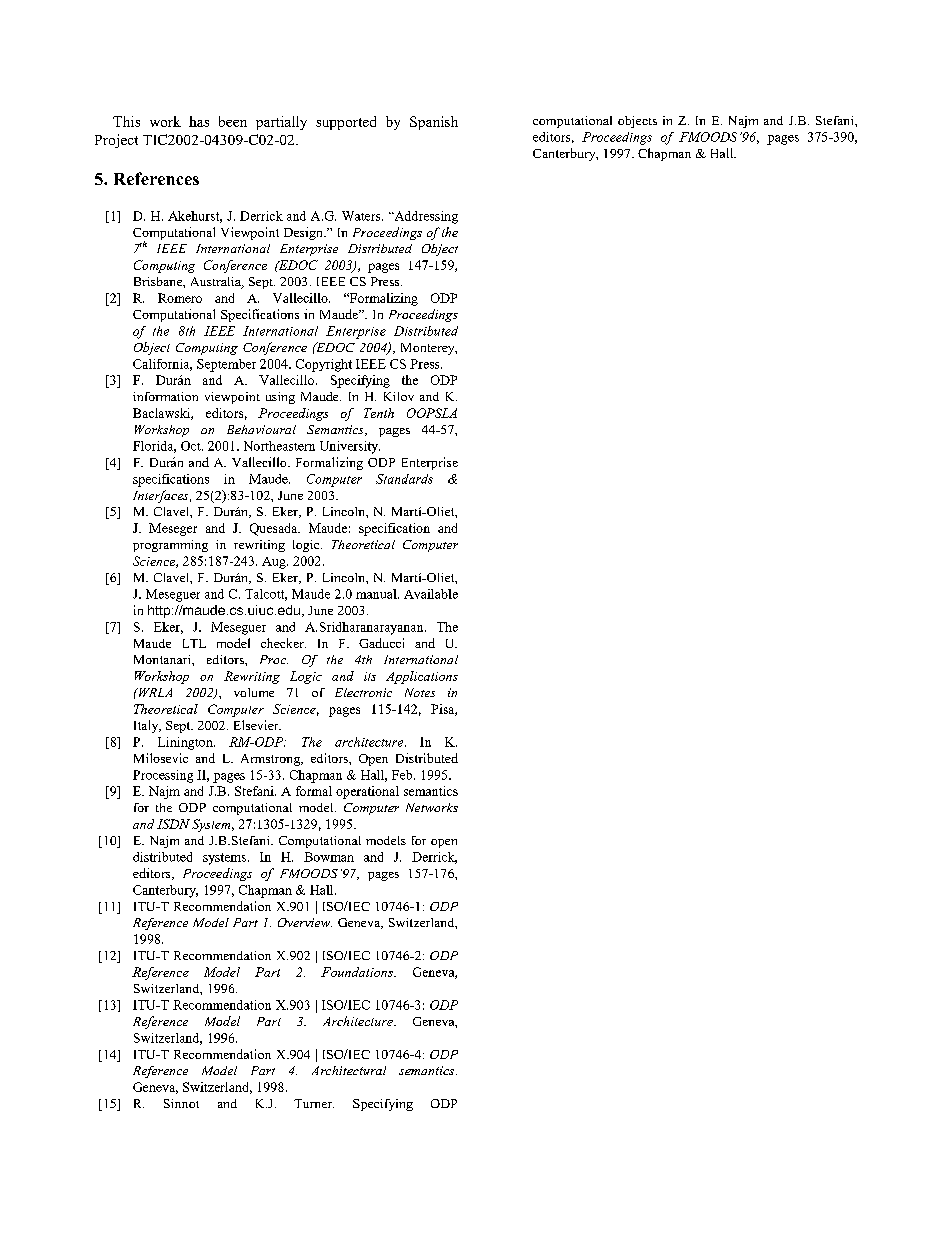  Describe the element at coordinates (314, 1103) in the screenshot. I see `Turner` at that location.
